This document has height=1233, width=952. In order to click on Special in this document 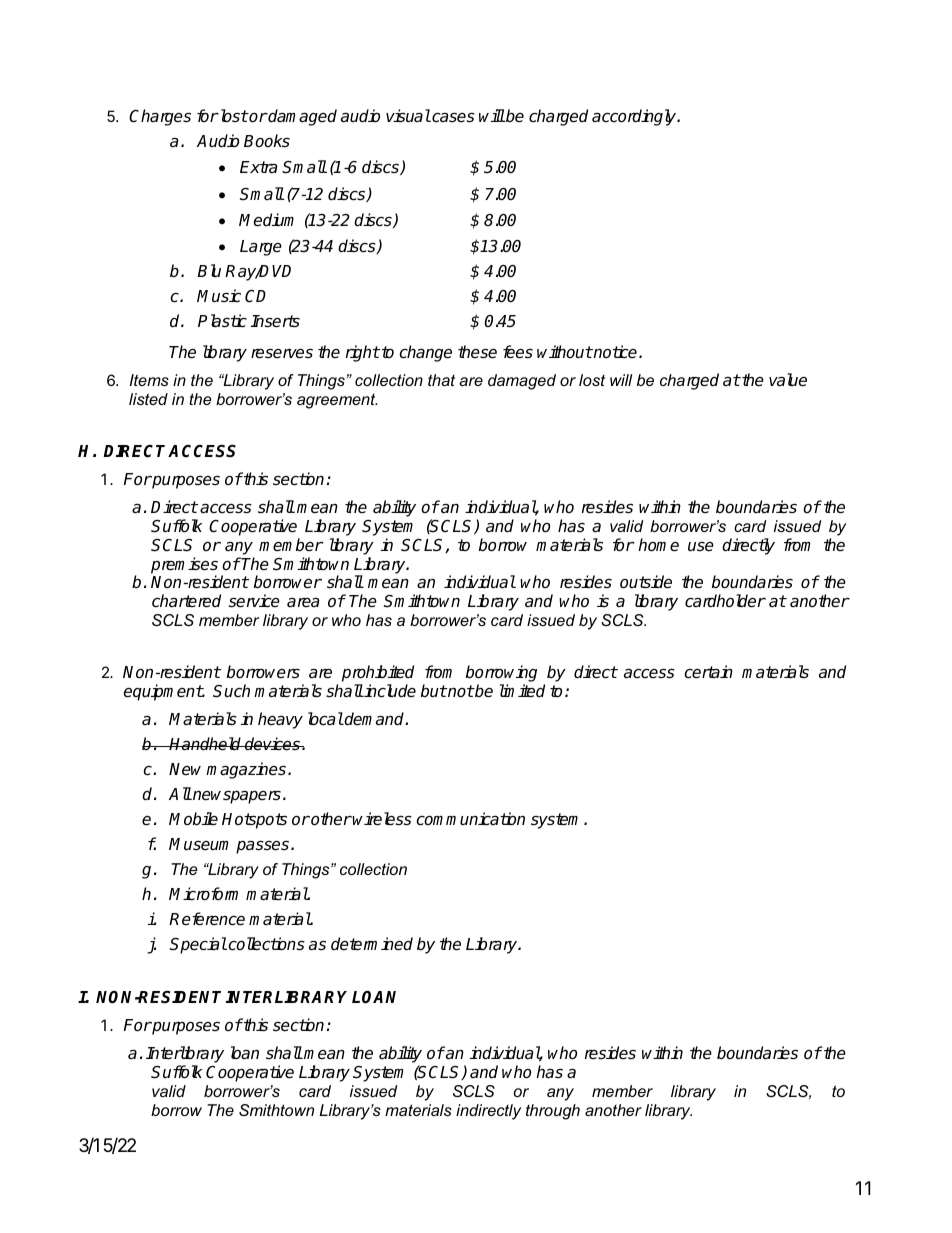, I will do `click(198, 945)`.
